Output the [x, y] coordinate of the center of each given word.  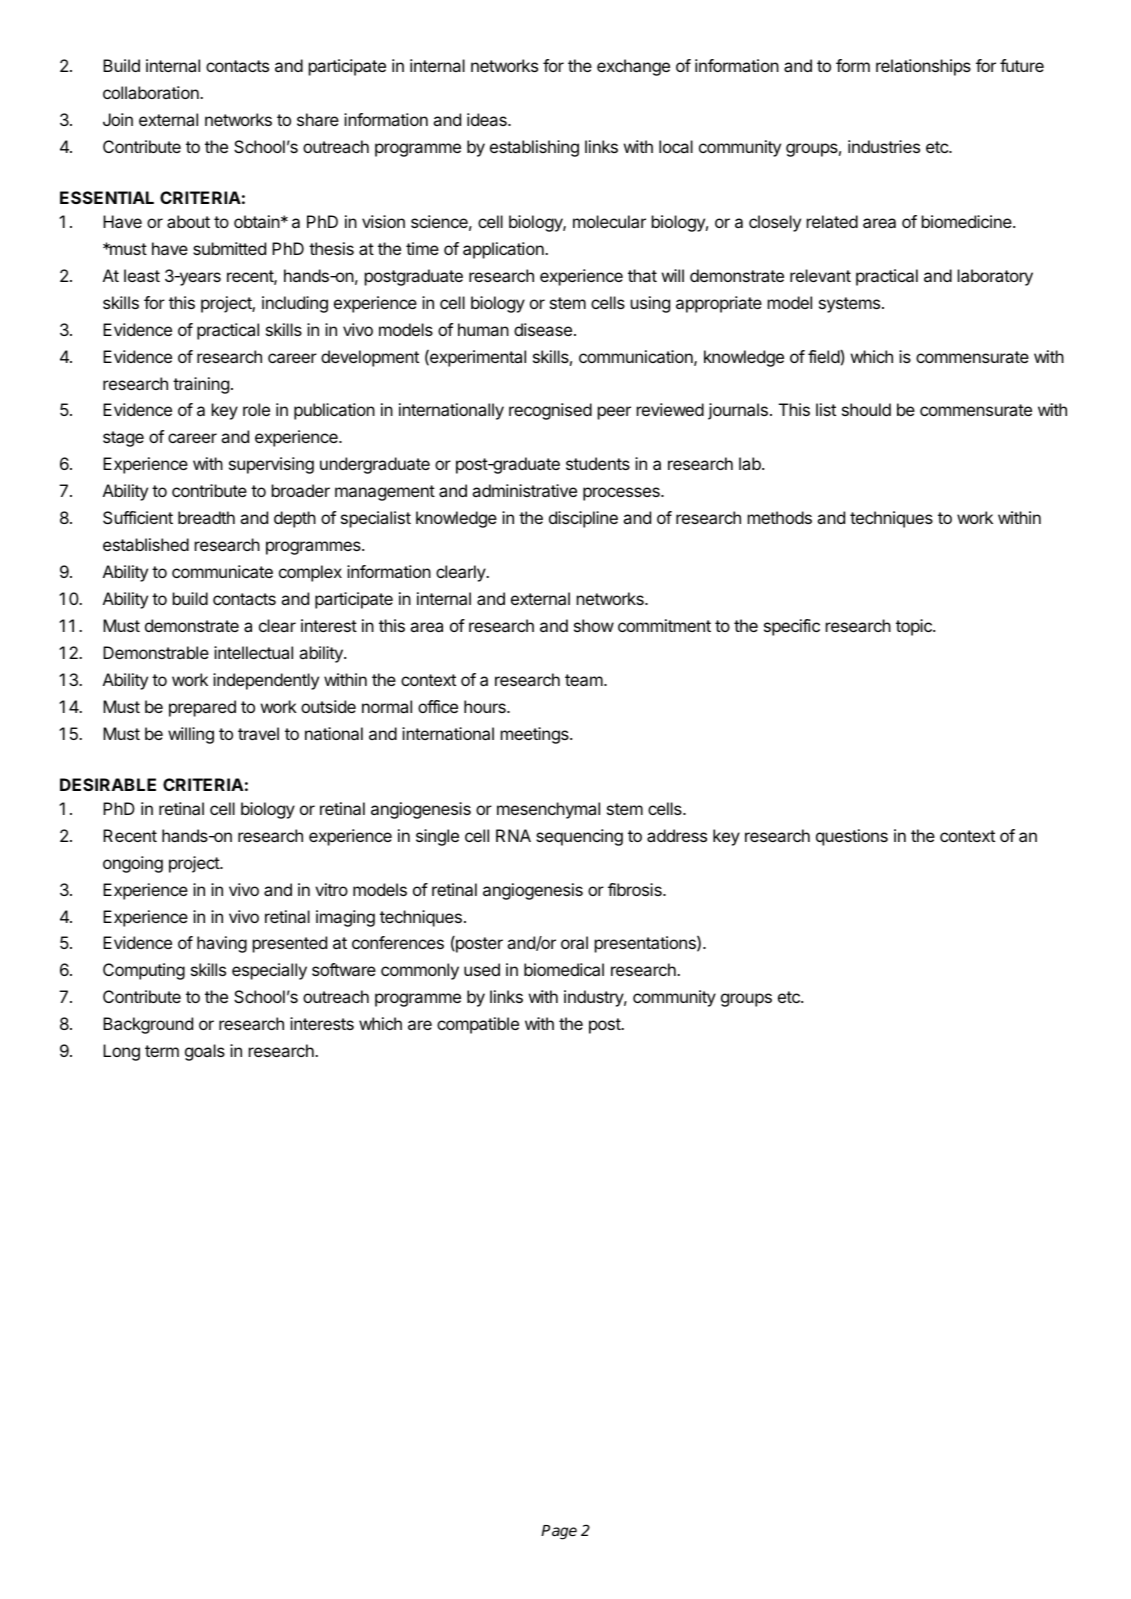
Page [559, 1532]
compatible [478, 1025]
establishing [534, 148]
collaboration [152, 92]
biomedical [564, 969]
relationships [923, 67]
